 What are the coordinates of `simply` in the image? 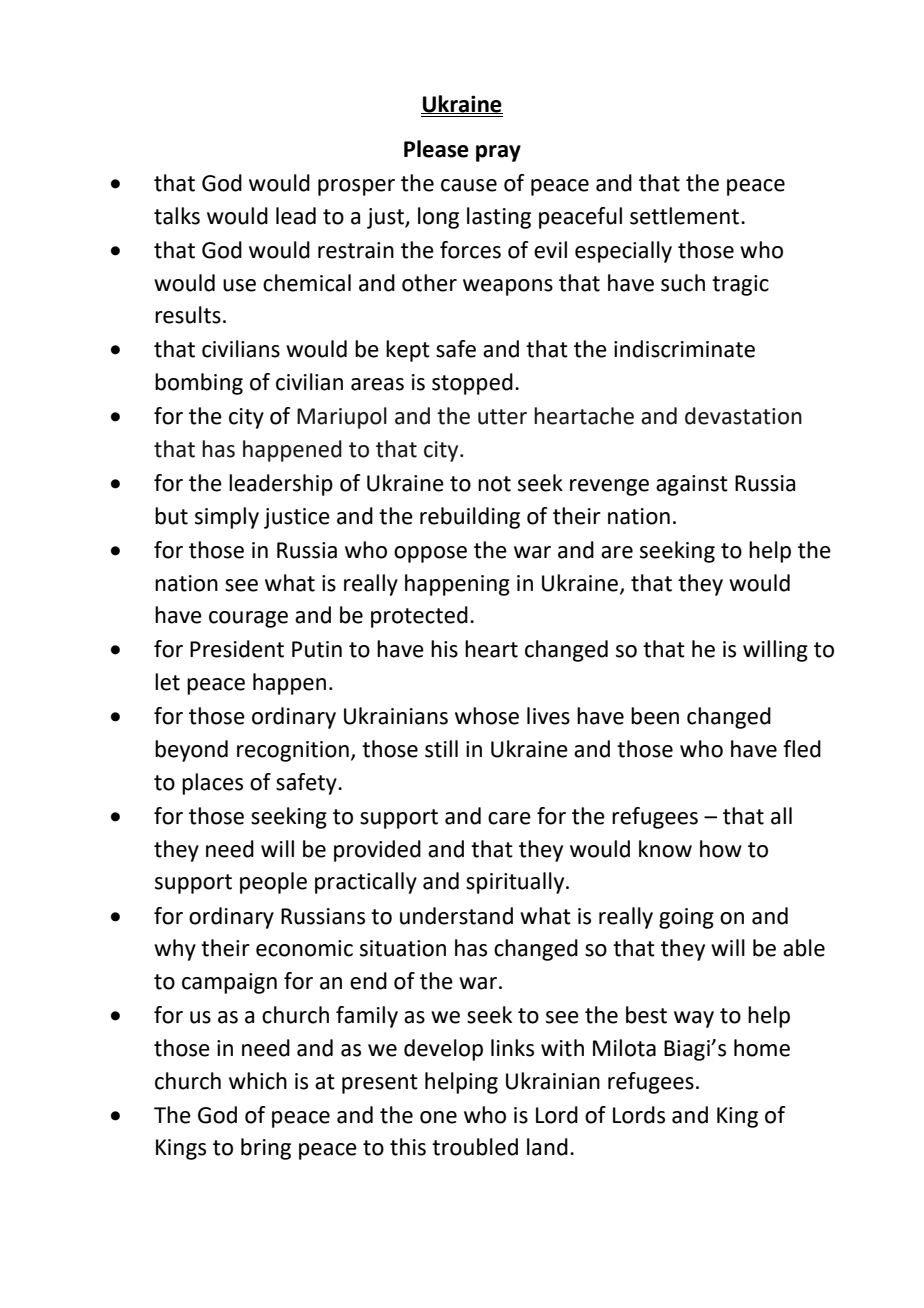 It's located at (227, 518).
